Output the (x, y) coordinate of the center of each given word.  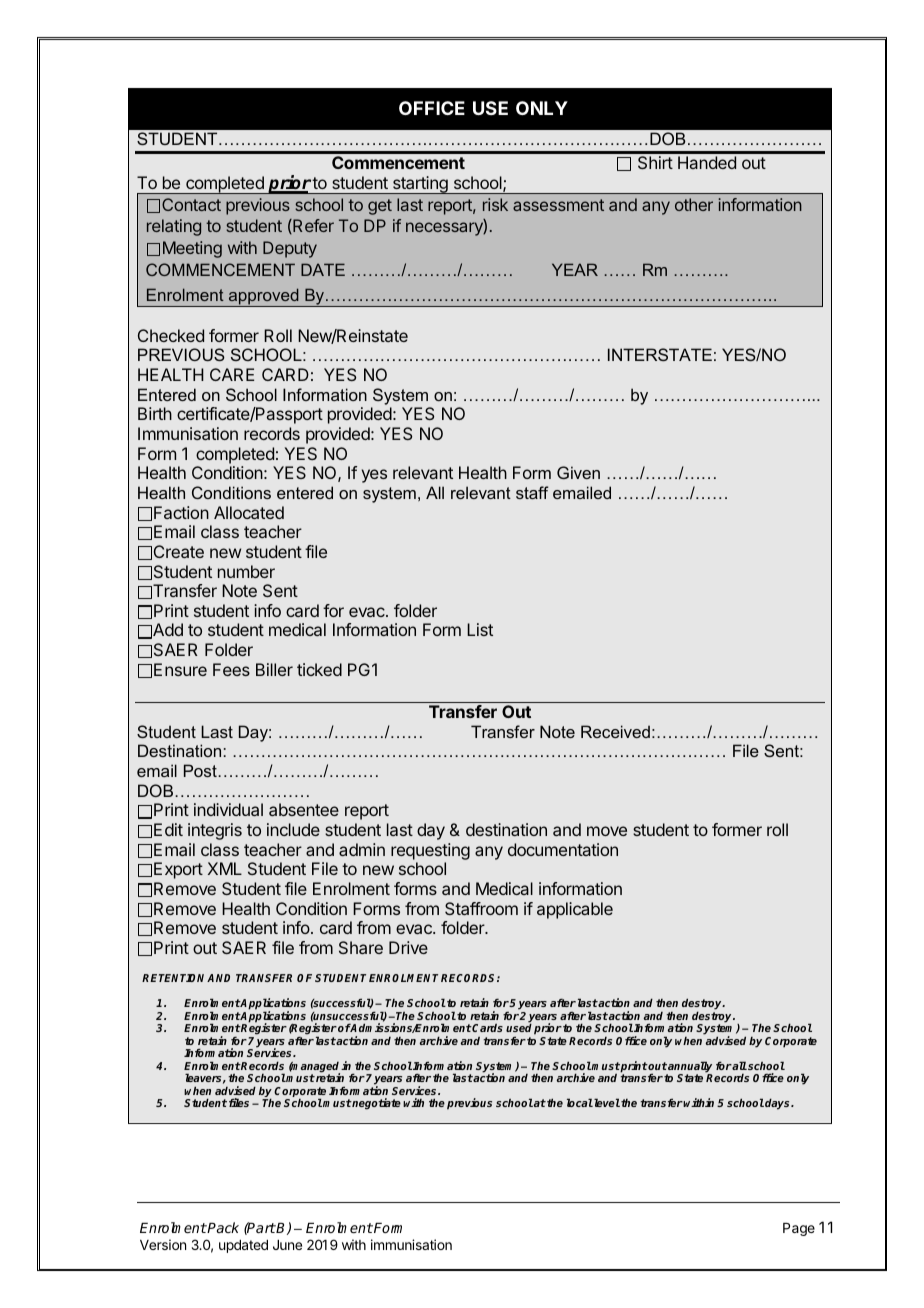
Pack (222, 1227)
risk (495, 204)
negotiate (376, 1104)
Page (799, 1229)
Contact (191, 204)
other (694, 204)
